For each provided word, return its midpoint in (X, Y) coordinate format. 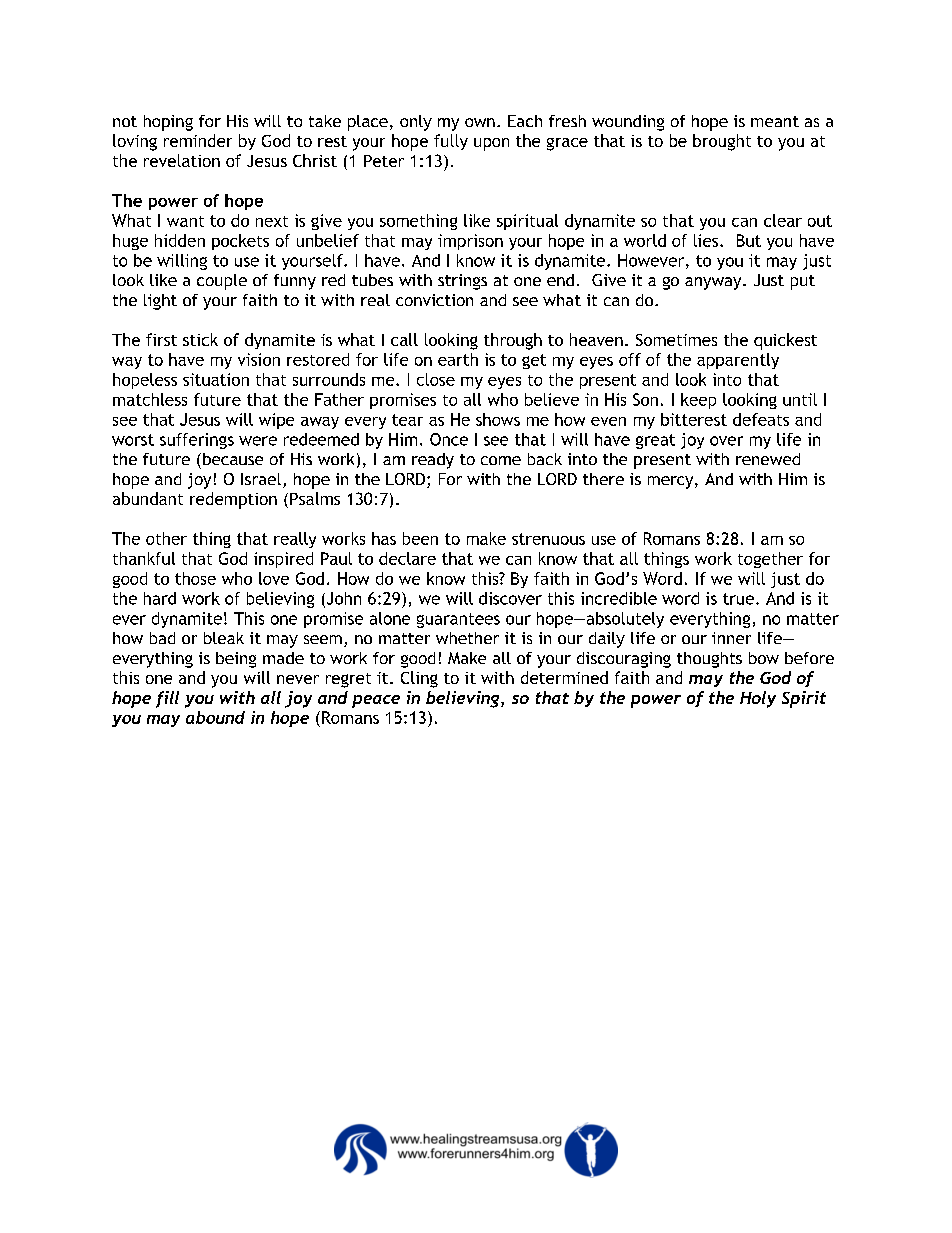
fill (167, 699)
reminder (198, 140)
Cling (419, 679)
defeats (761, 419)
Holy (758, 699)
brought (722, 142)
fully (451, 142)
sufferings (197, 441)
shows (498, 419)
